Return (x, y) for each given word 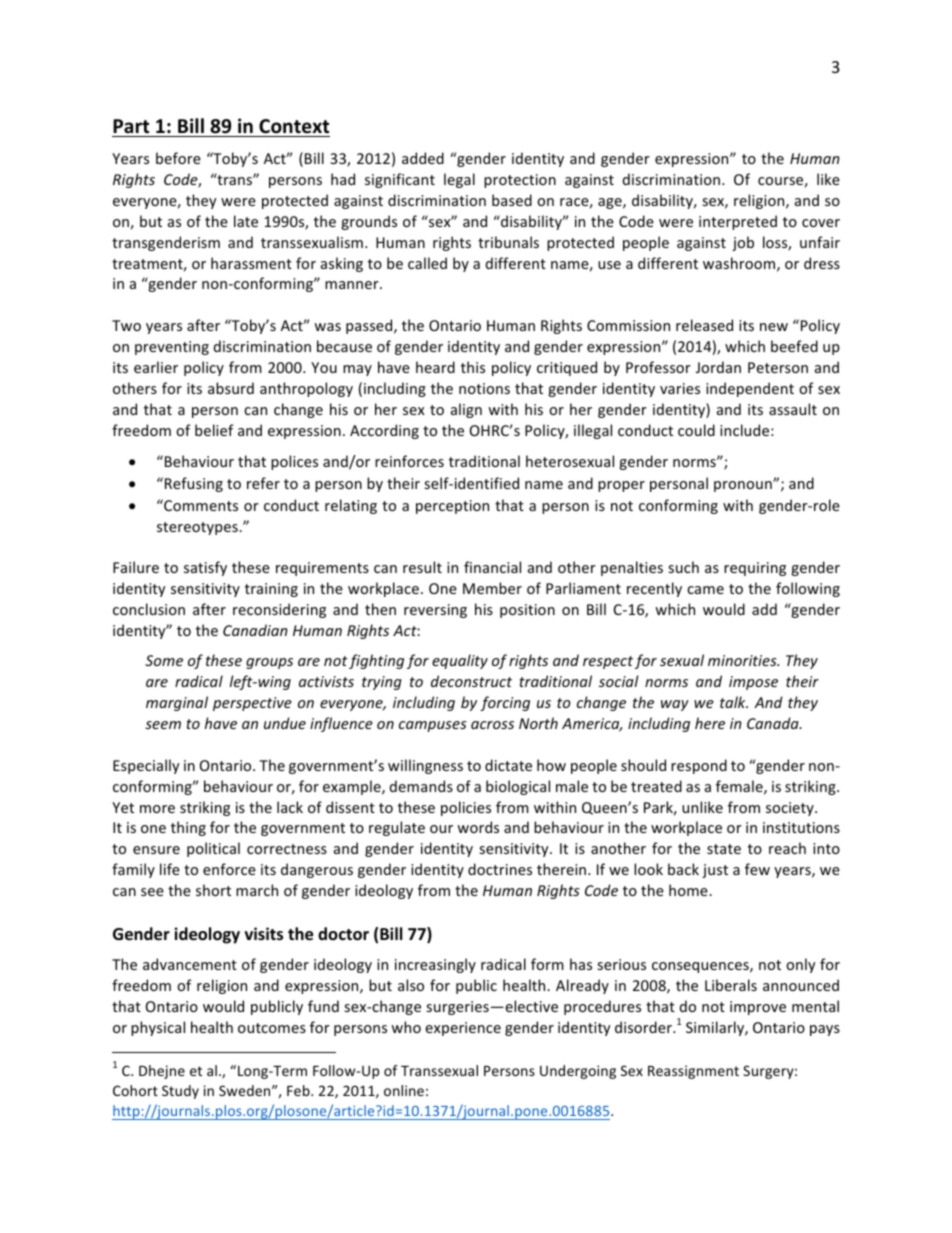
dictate (508, 765)
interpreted (738, 222)
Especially (146, 766)
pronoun (744, 486)
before (178, 158)
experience (463, 1029)
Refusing (194, 484)
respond (699, 766)
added (423, 158)
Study (180, 1092)
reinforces (409, 461)
